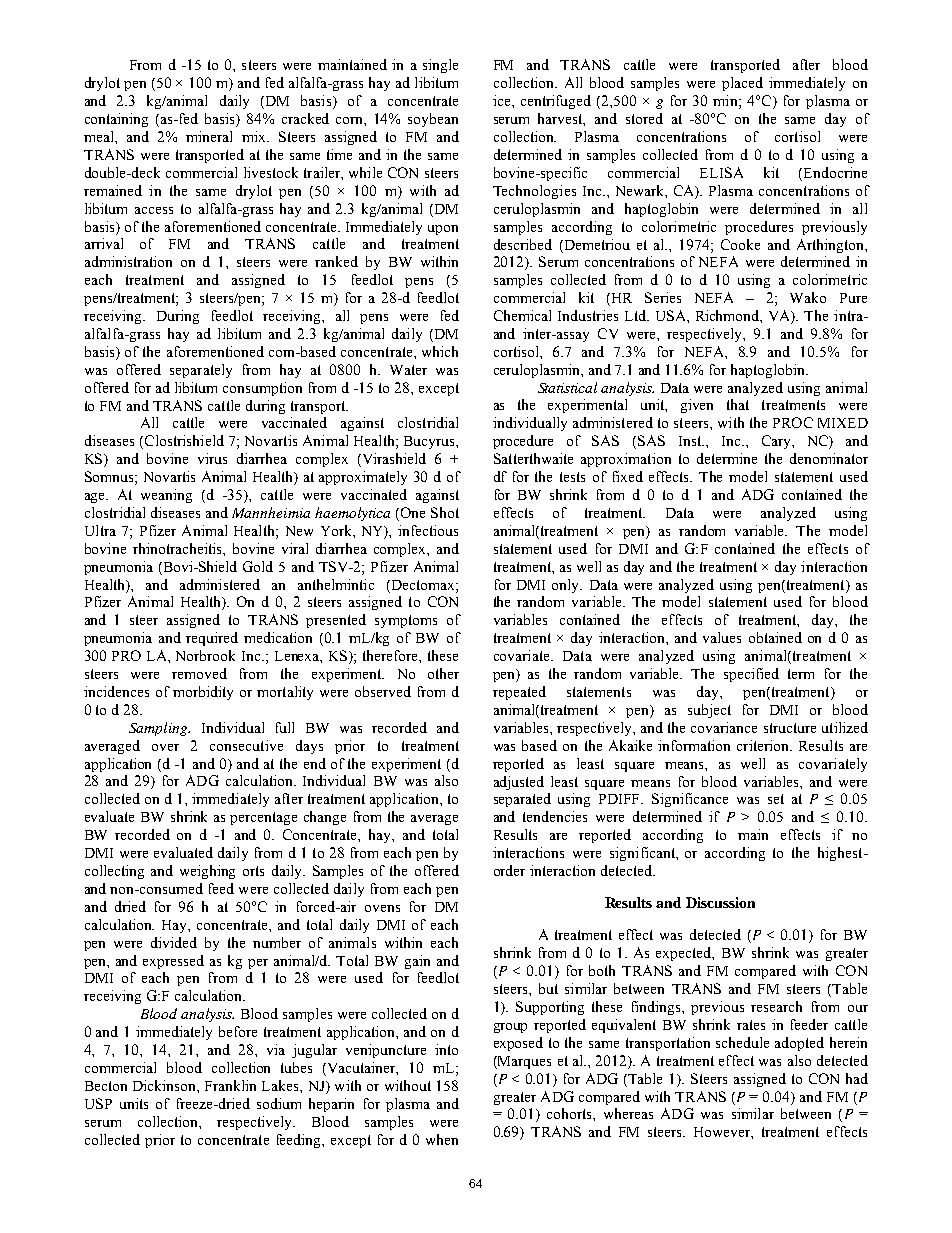 The image size is (952, 1233). I want to click on morbidity, so click(203, 693).
